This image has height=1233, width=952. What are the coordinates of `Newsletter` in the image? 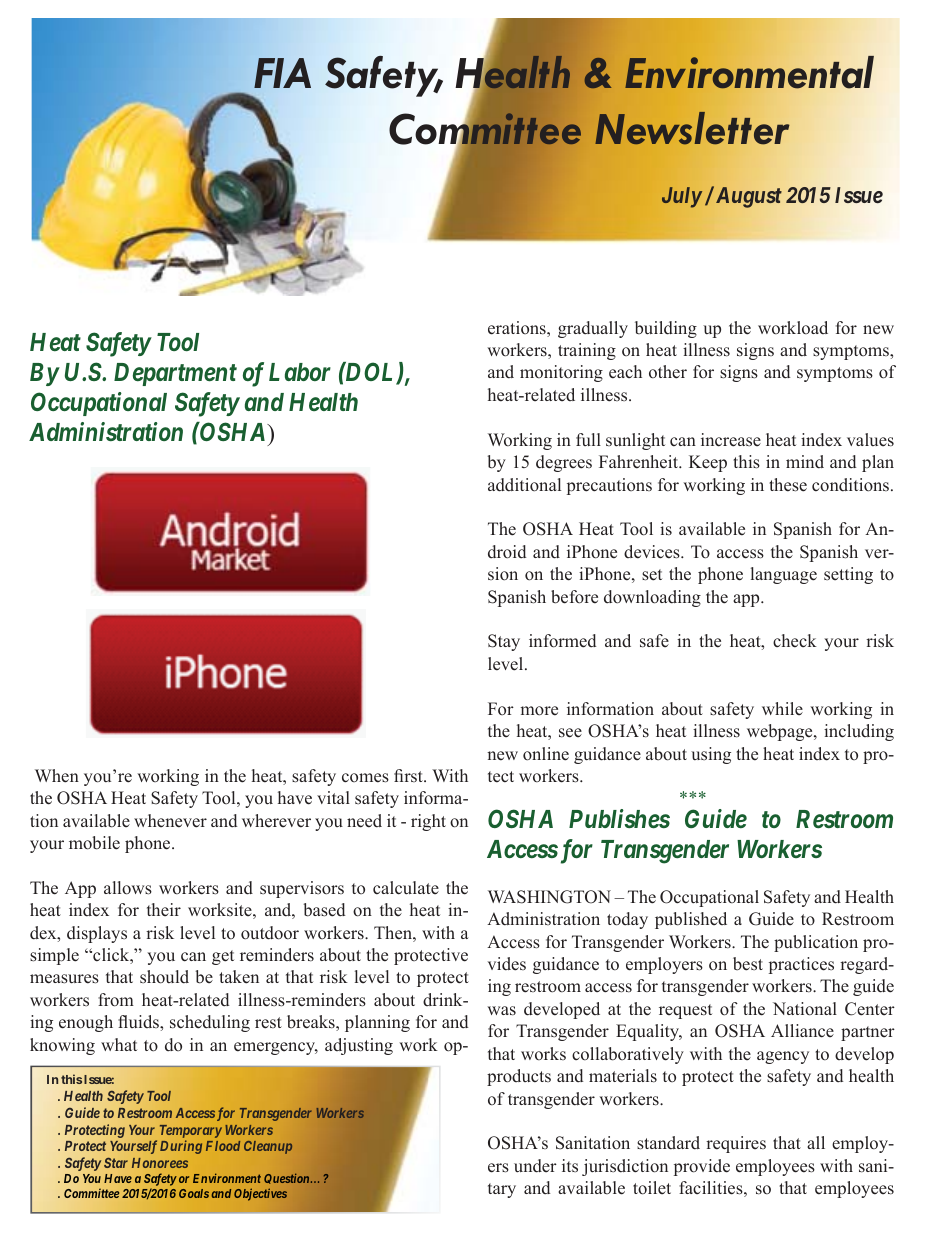 It's located at (692, 128).
